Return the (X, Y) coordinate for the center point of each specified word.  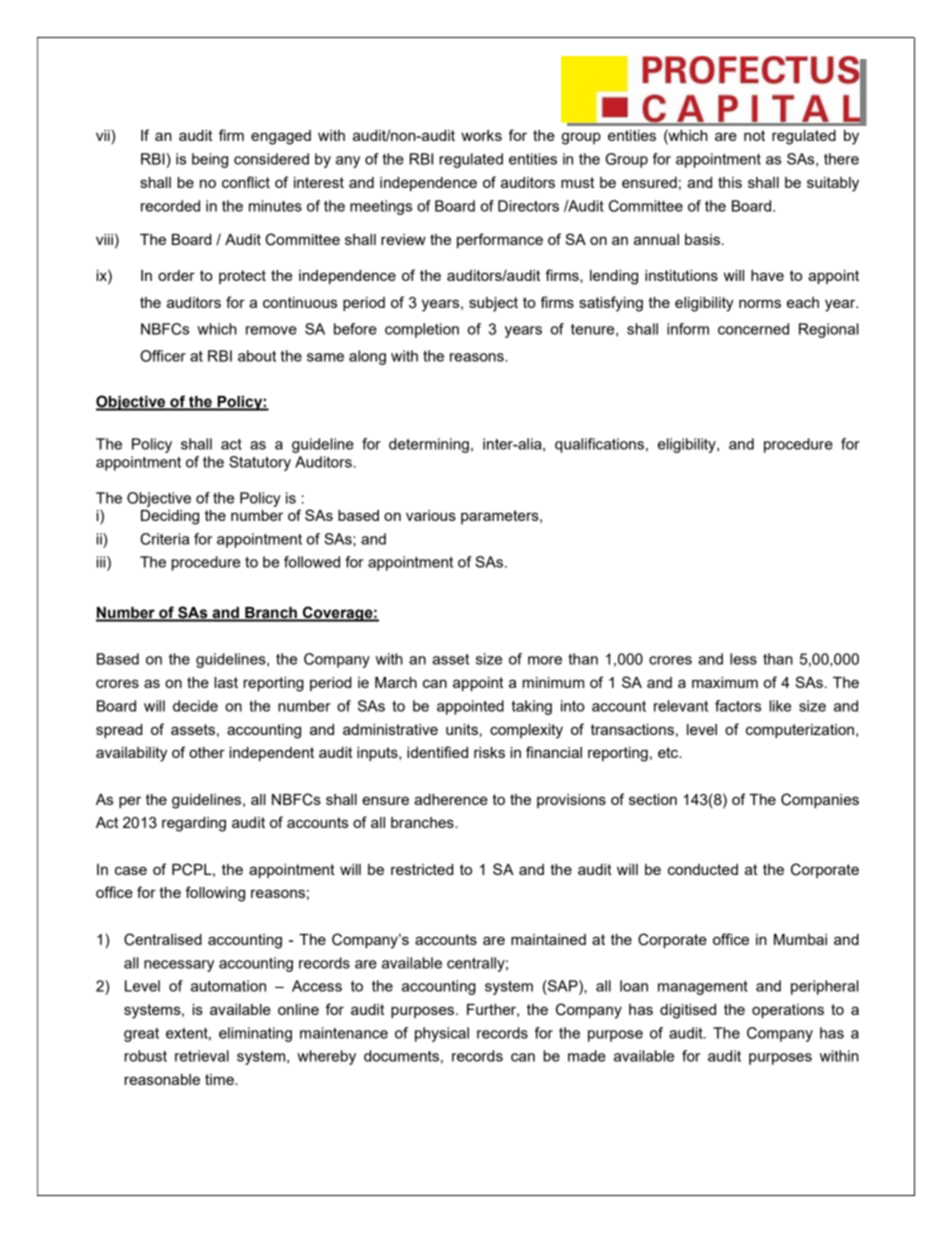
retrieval (202, 1056)
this (730, 182)
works (481, 135)
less (743, 659)
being (210, 160)
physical (442, 1034)
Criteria (164, 539)
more (545, 660)
